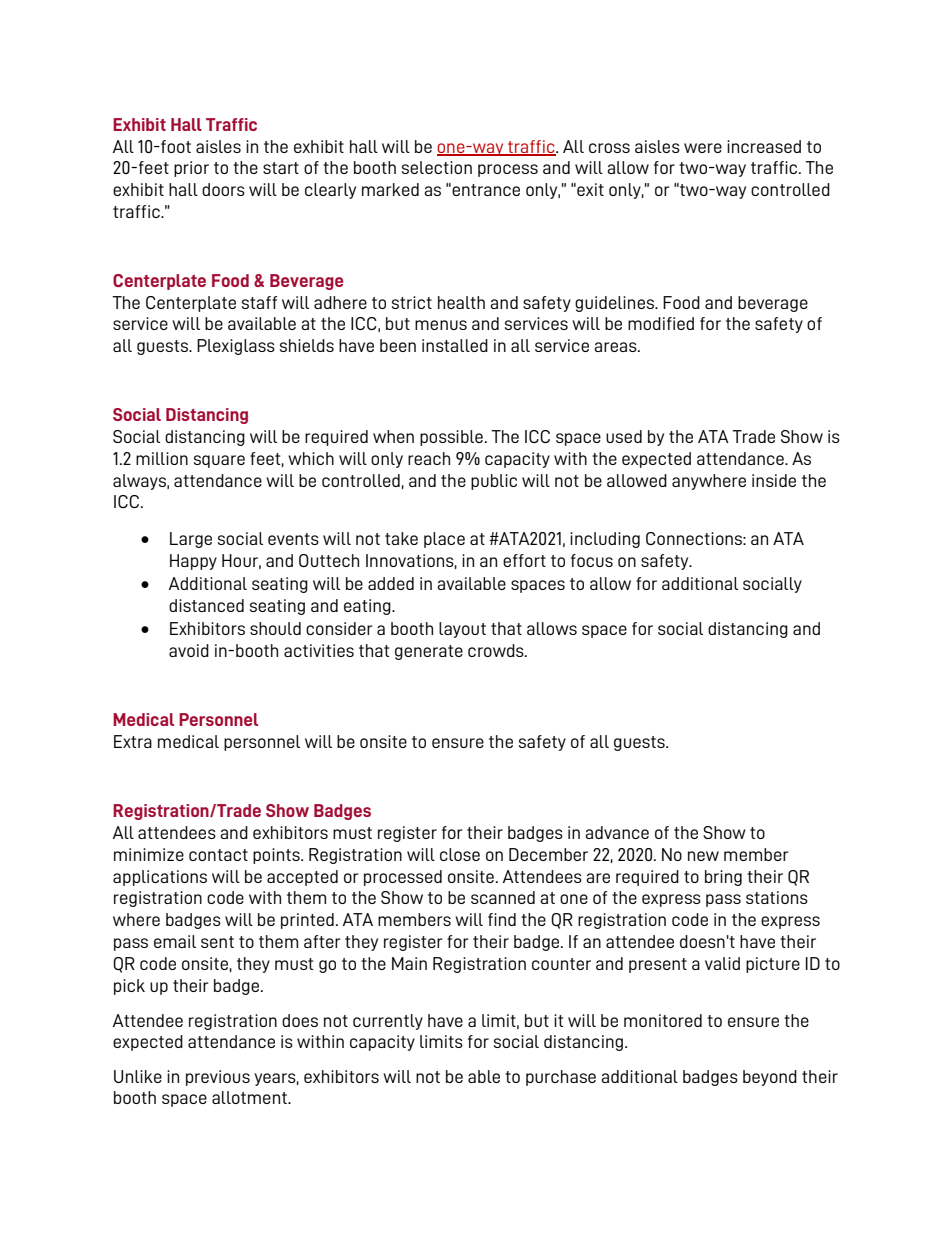 Image resolution: width=952 pixels, height=1233 pixels. I want to click on were, so click(703, 148).
